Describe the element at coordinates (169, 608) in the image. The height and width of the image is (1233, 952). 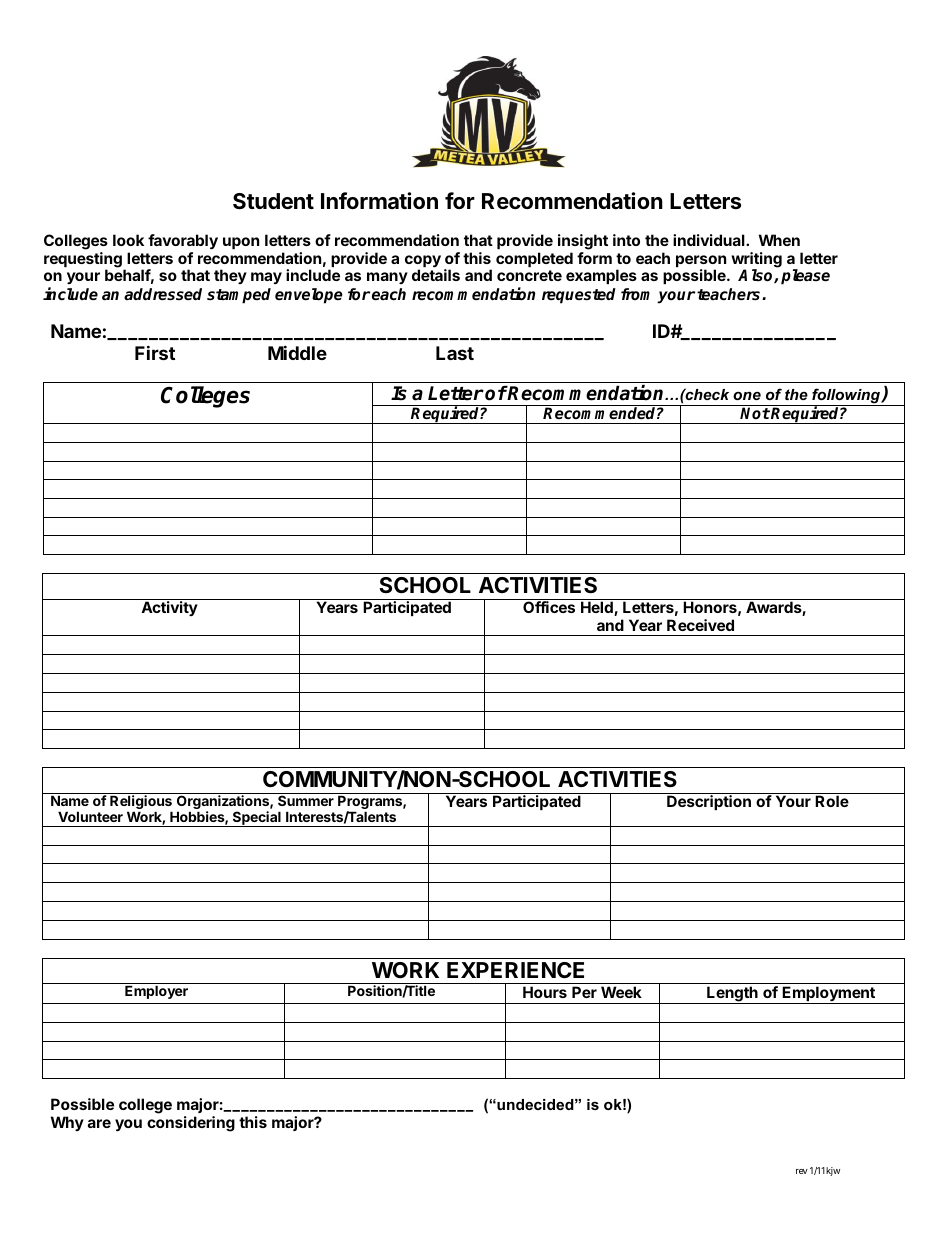
I see `Activity` at that location.
